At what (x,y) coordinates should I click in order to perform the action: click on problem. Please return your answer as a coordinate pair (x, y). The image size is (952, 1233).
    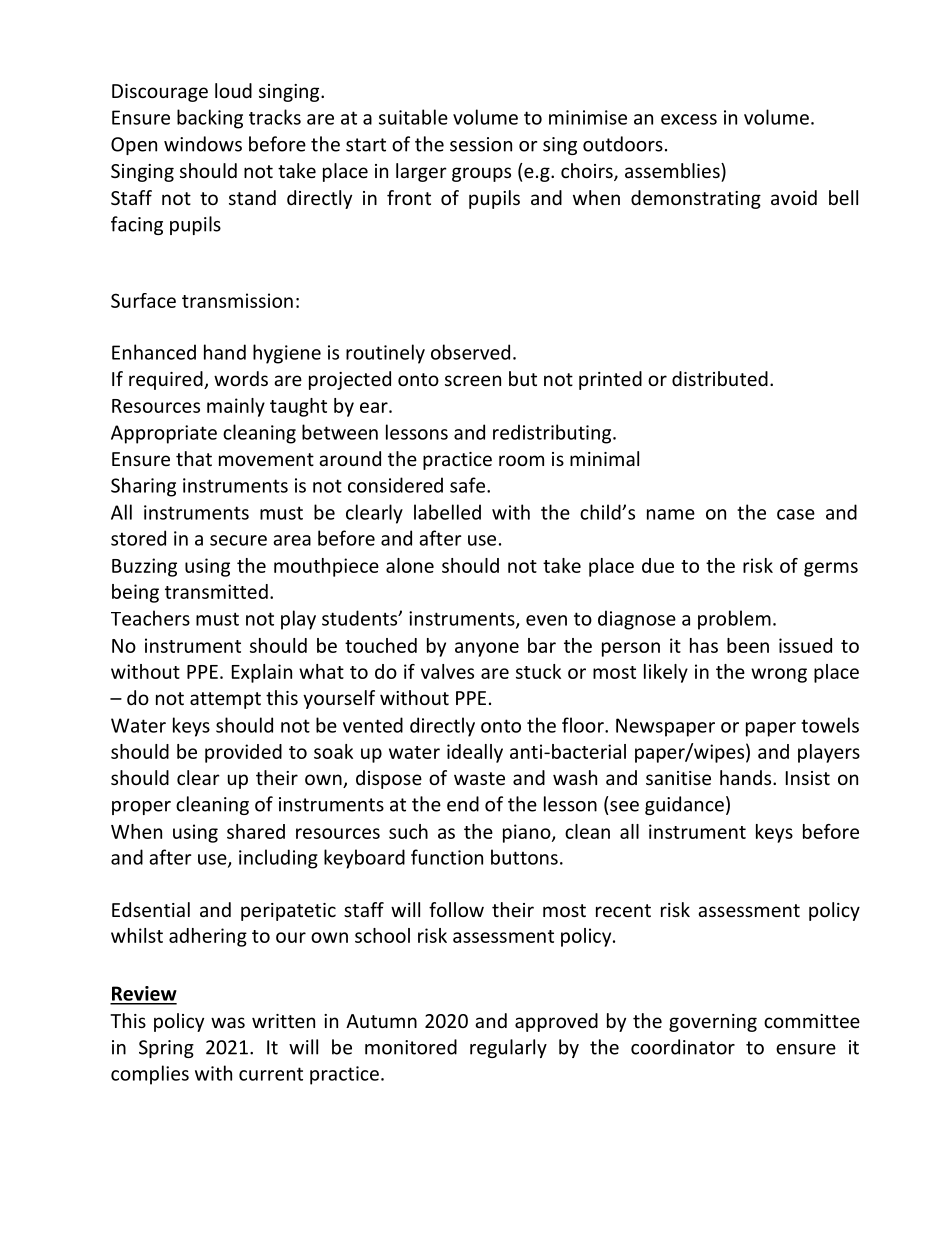
    Looking at the image, I should click on (734, 620).
